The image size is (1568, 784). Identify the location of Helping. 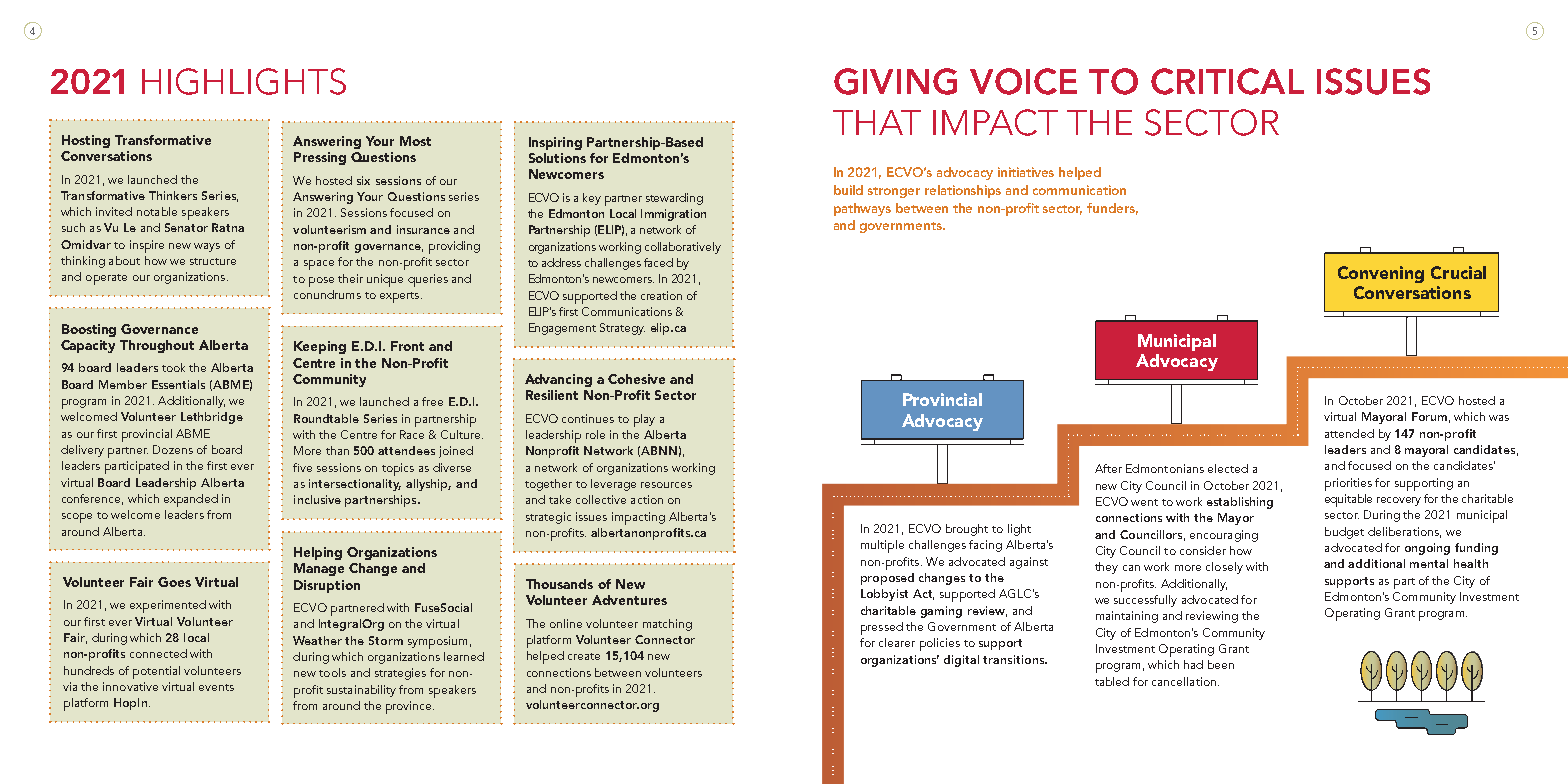
(318, 553).
